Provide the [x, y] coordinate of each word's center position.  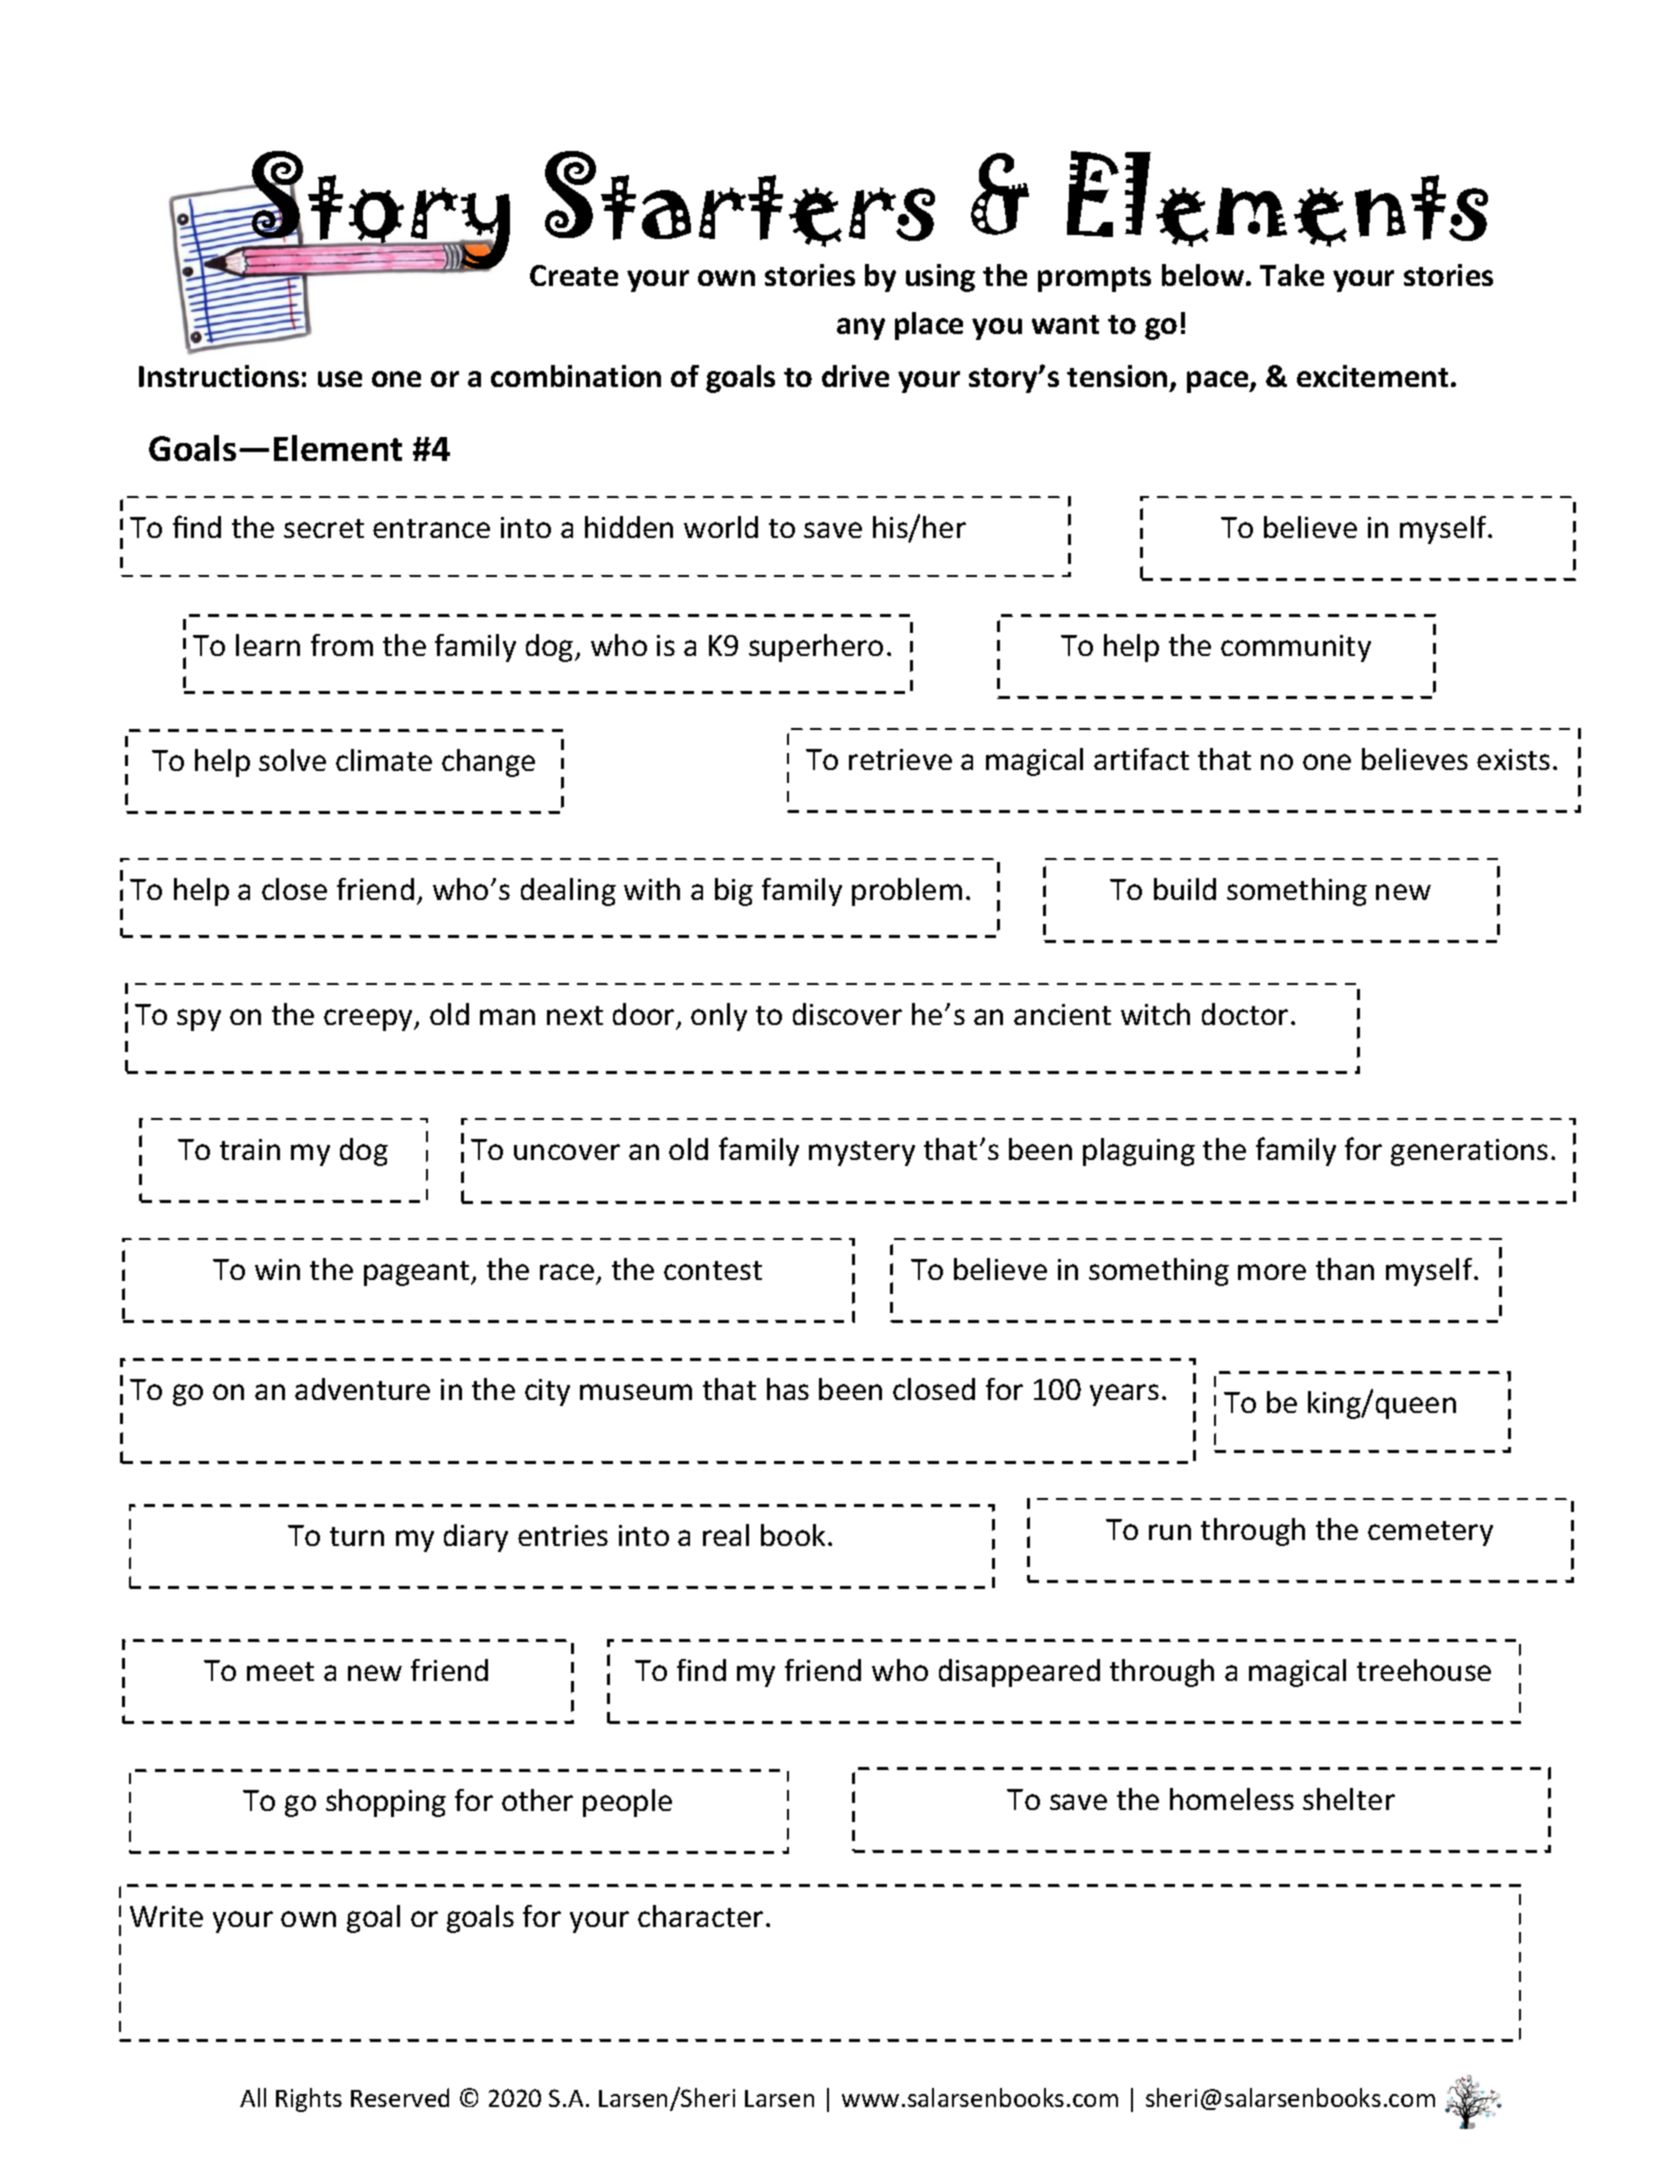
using [940, 278]
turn [357, 1536]
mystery [862, 1153]
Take [1292, 275]
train [250, 1149]
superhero [816, 648]
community [1296, 648]
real [726, 1535]
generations [1469, 1152]
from [342, 645]
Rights [309, 2100]
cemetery [1430, 1533]
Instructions [219, 376]
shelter [1349, 1799]
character [700, 1916]
